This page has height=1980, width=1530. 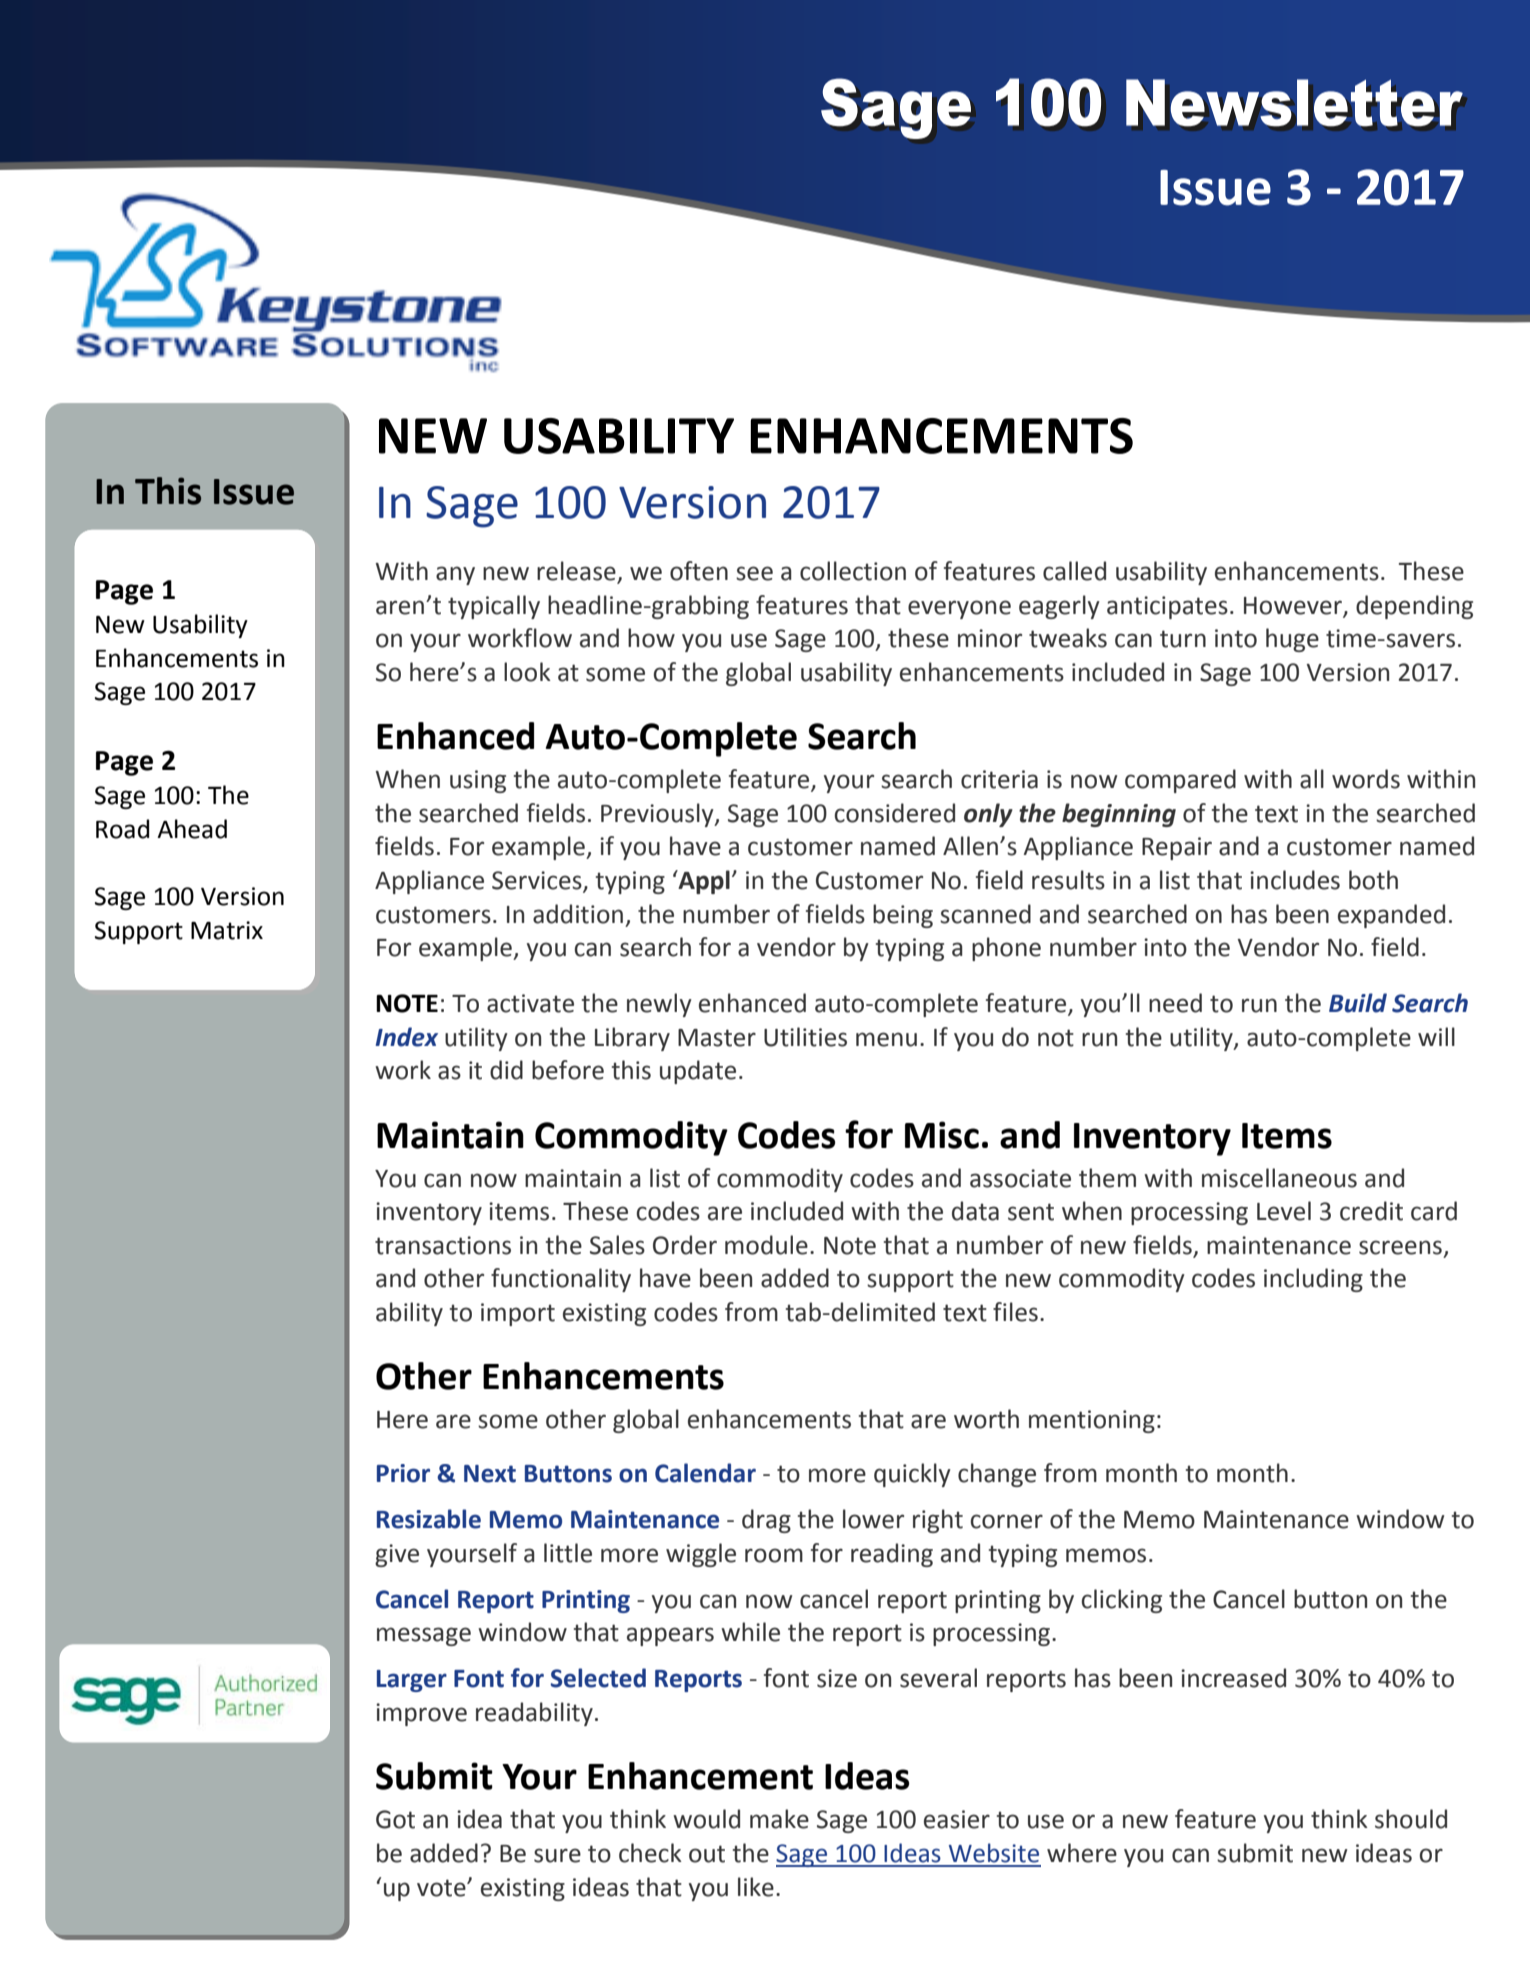 What do you see at coordinates (395, 1819) in the page?
I see `Got` at bounding box center [395, 1819].
